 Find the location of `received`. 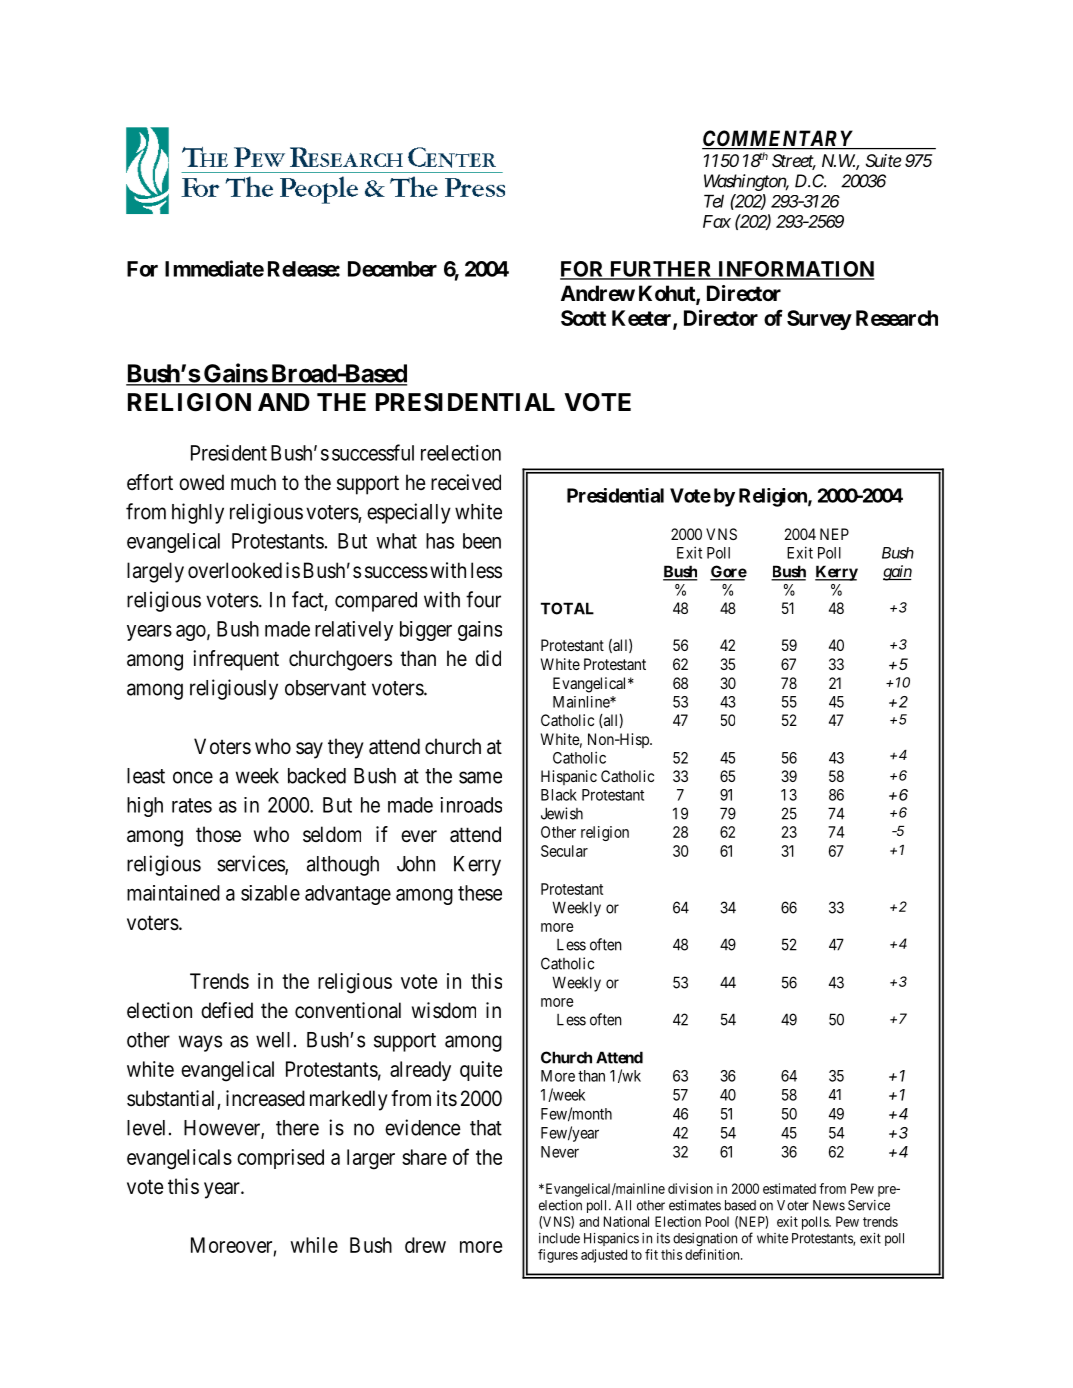

received is located at coordinates (466, 482).
